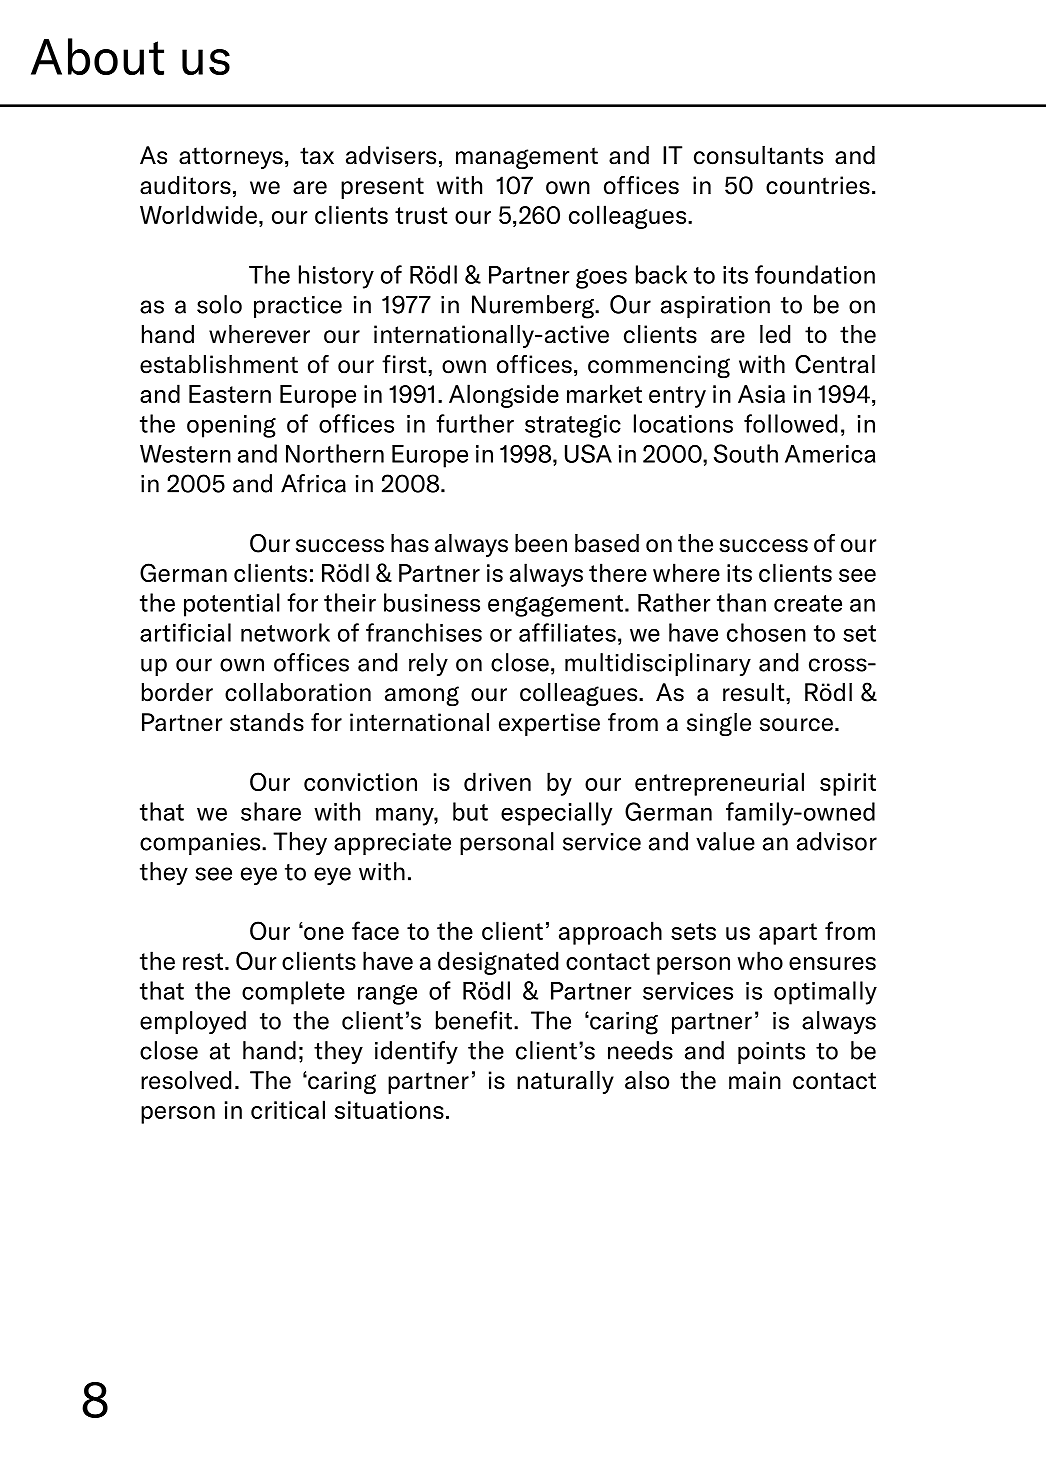 The width and height of the screenshot is (1046, 1480). Describe the element at coordinates (232, 605) in the screenshot. I see `potential` at that location.
